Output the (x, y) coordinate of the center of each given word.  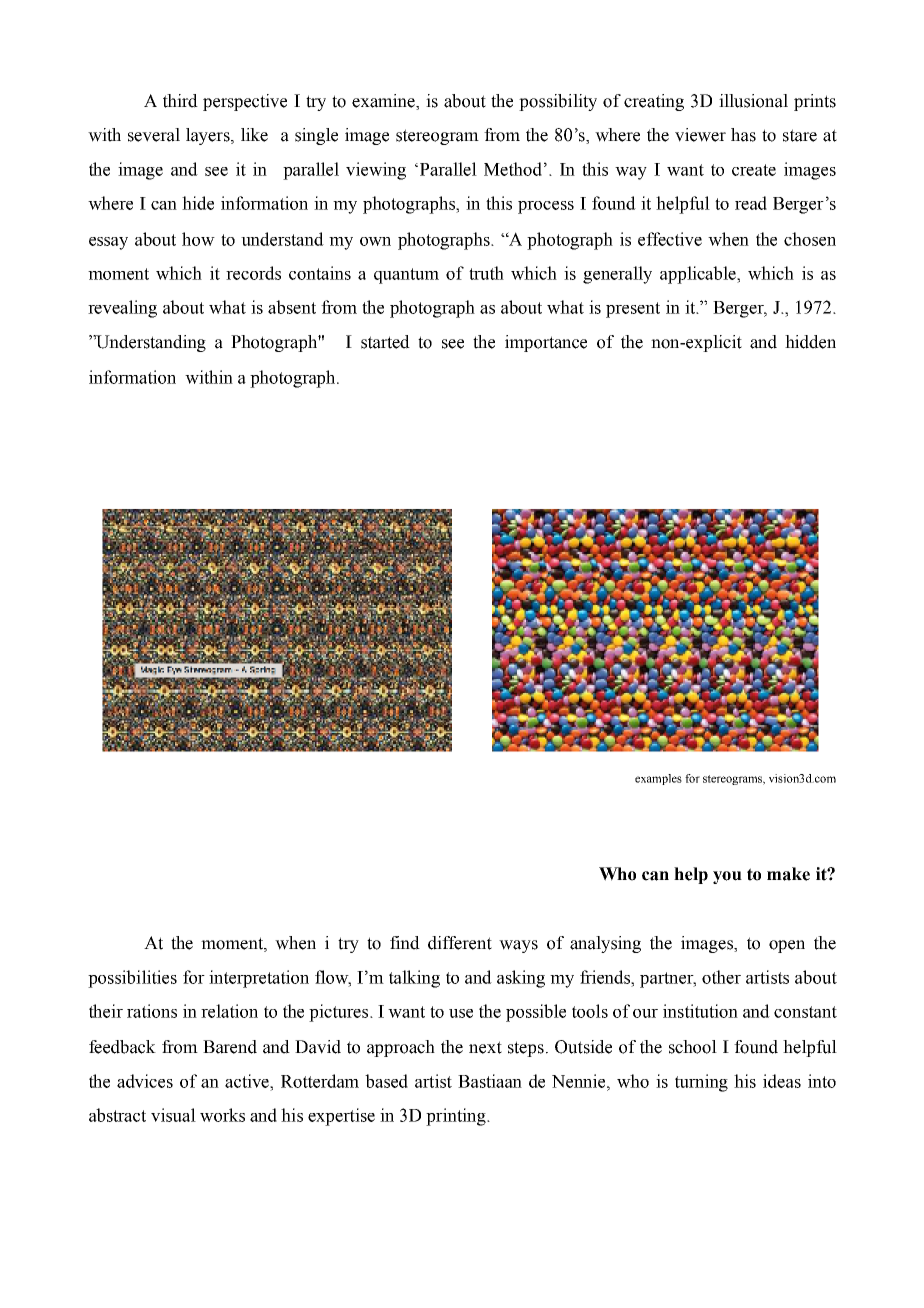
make (788, 874)
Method (513, 169)
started (385, 342)
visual (173, 1115)
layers (209, 136)
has (743, 135)
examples (658, 779)
